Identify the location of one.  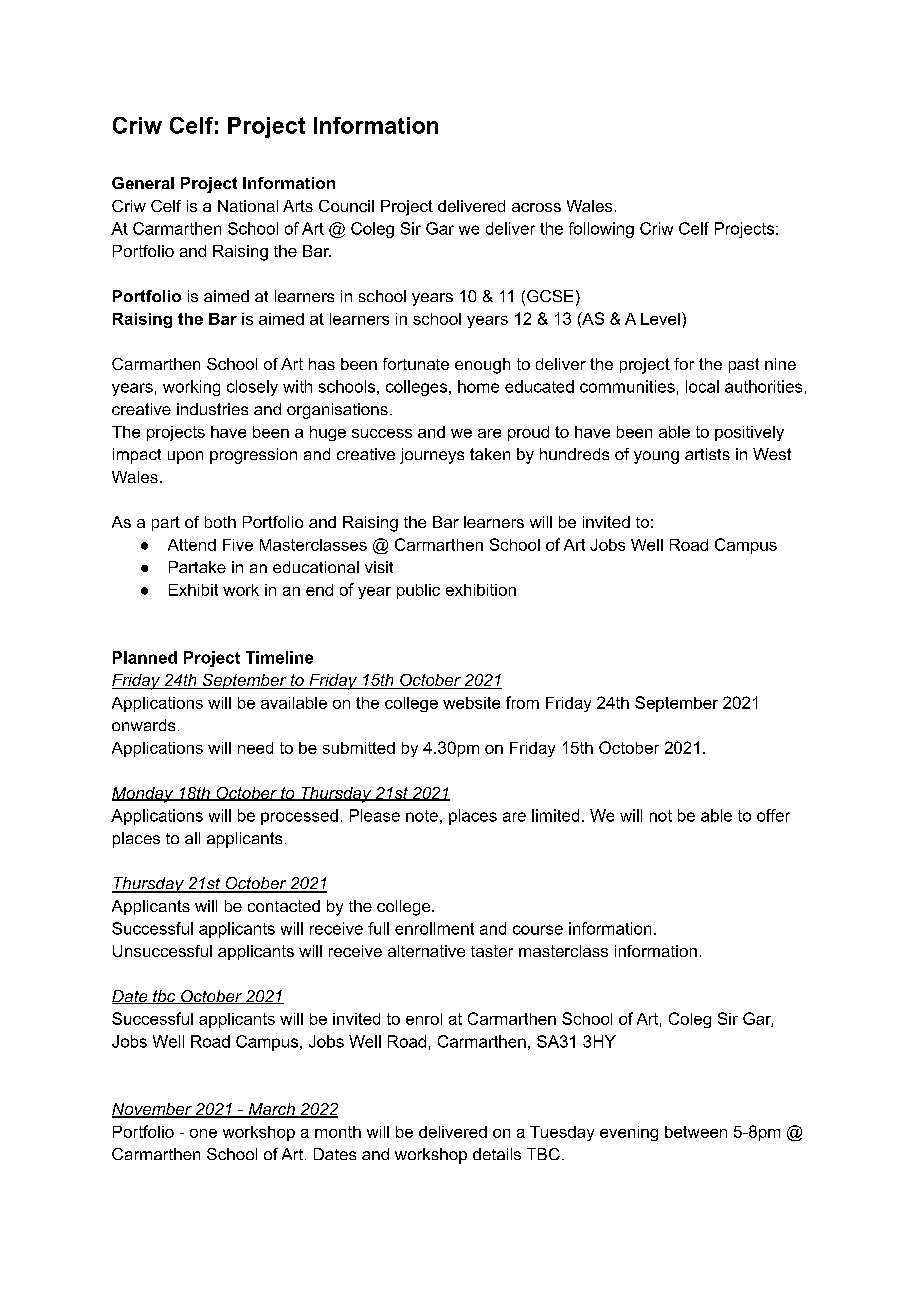
(203, 1133).
